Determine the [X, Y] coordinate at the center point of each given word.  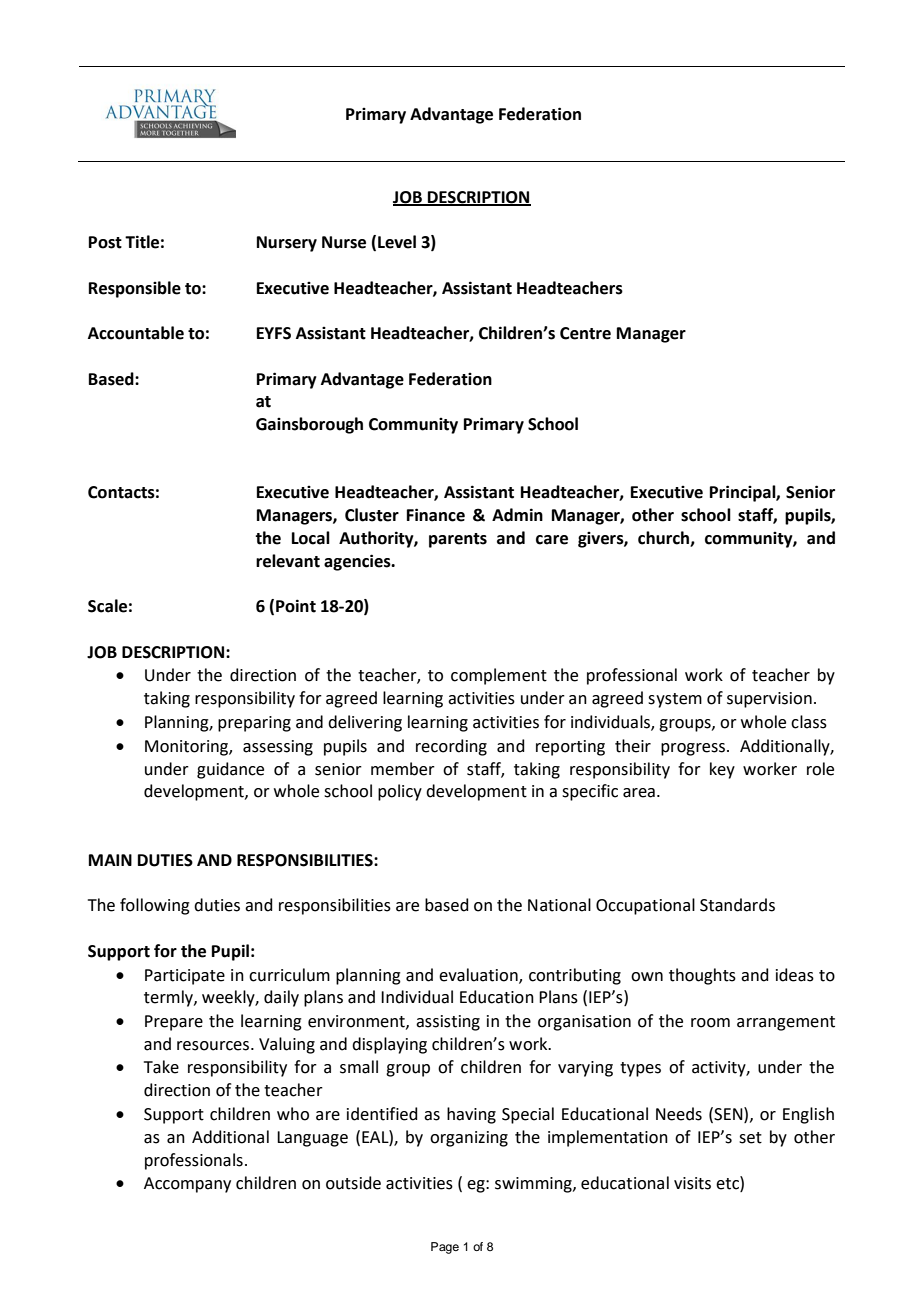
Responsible [135, 289]
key [722, 770]
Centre [585, 333]
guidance [230, 770]
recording [451, 747]
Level [397, 242]
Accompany [187, 1185]
